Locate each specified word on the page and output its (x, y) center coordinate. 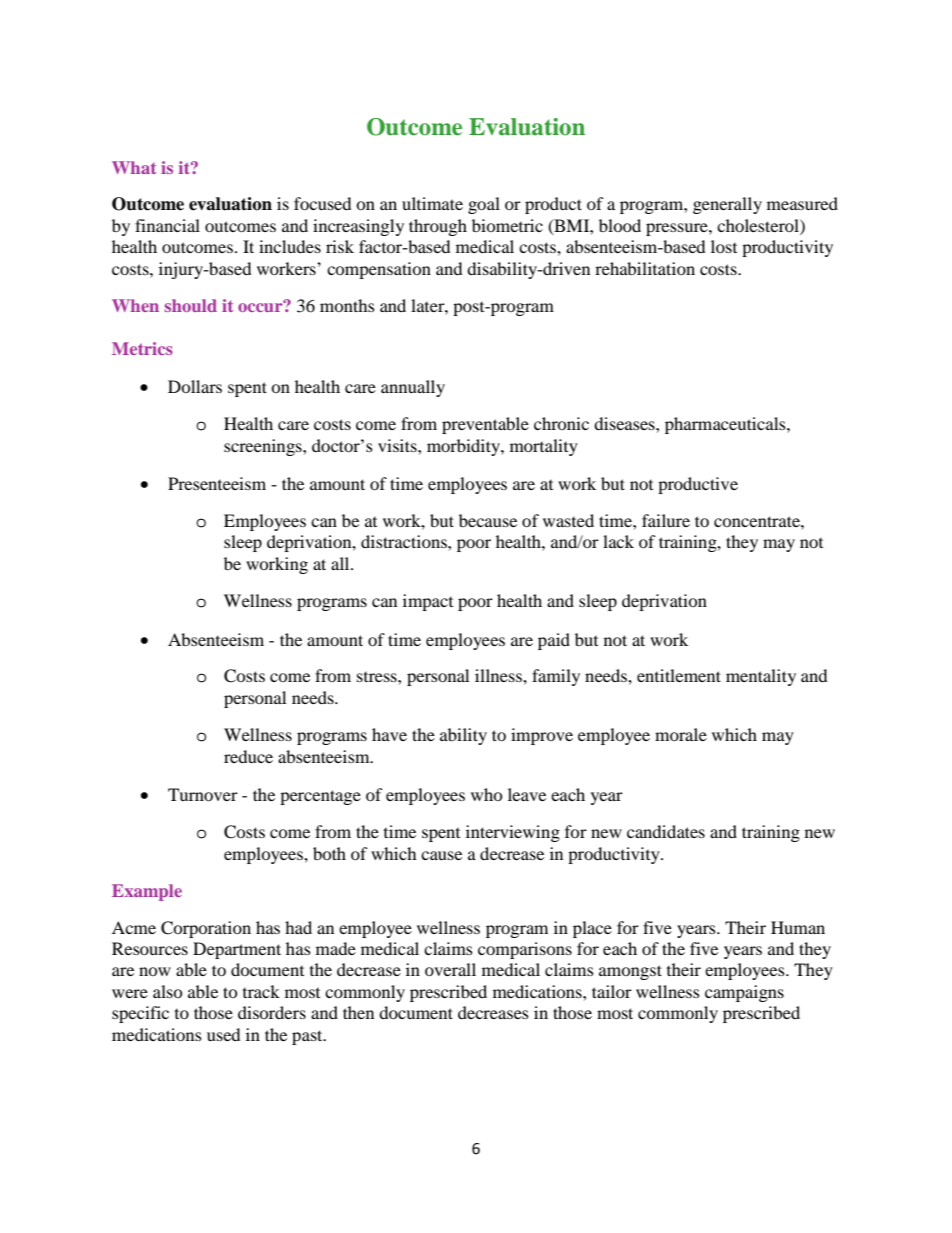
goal (484, 205)
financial (167, 225)
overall (450, 969)
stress (378, 676)
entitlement (679, 675)
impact (428, 602)
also (167, 991)
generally (727, 205)
